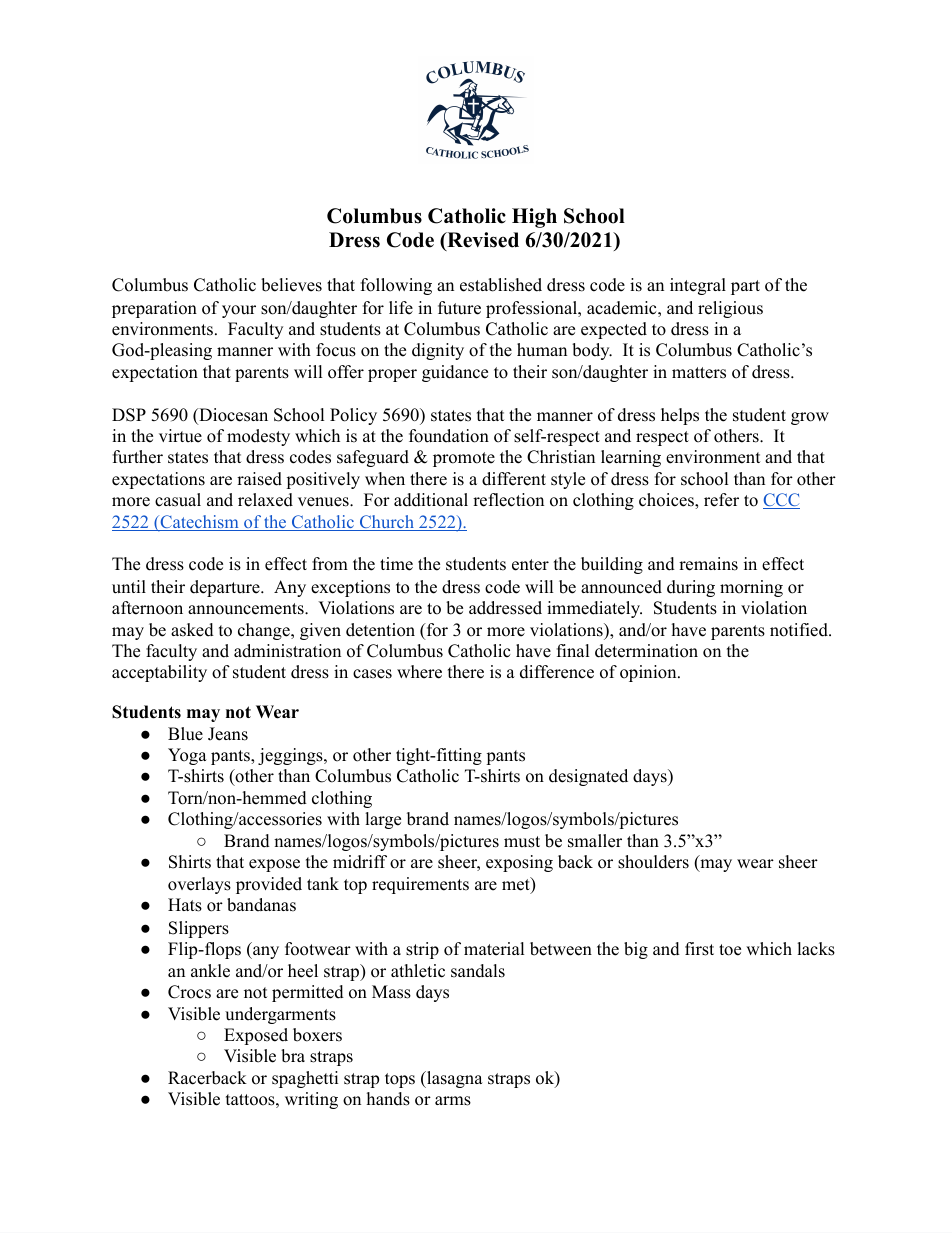 This image has height=1233, width=952. Describe the element at coordinates (192, 630) in the image. I see `asked` at that location.
